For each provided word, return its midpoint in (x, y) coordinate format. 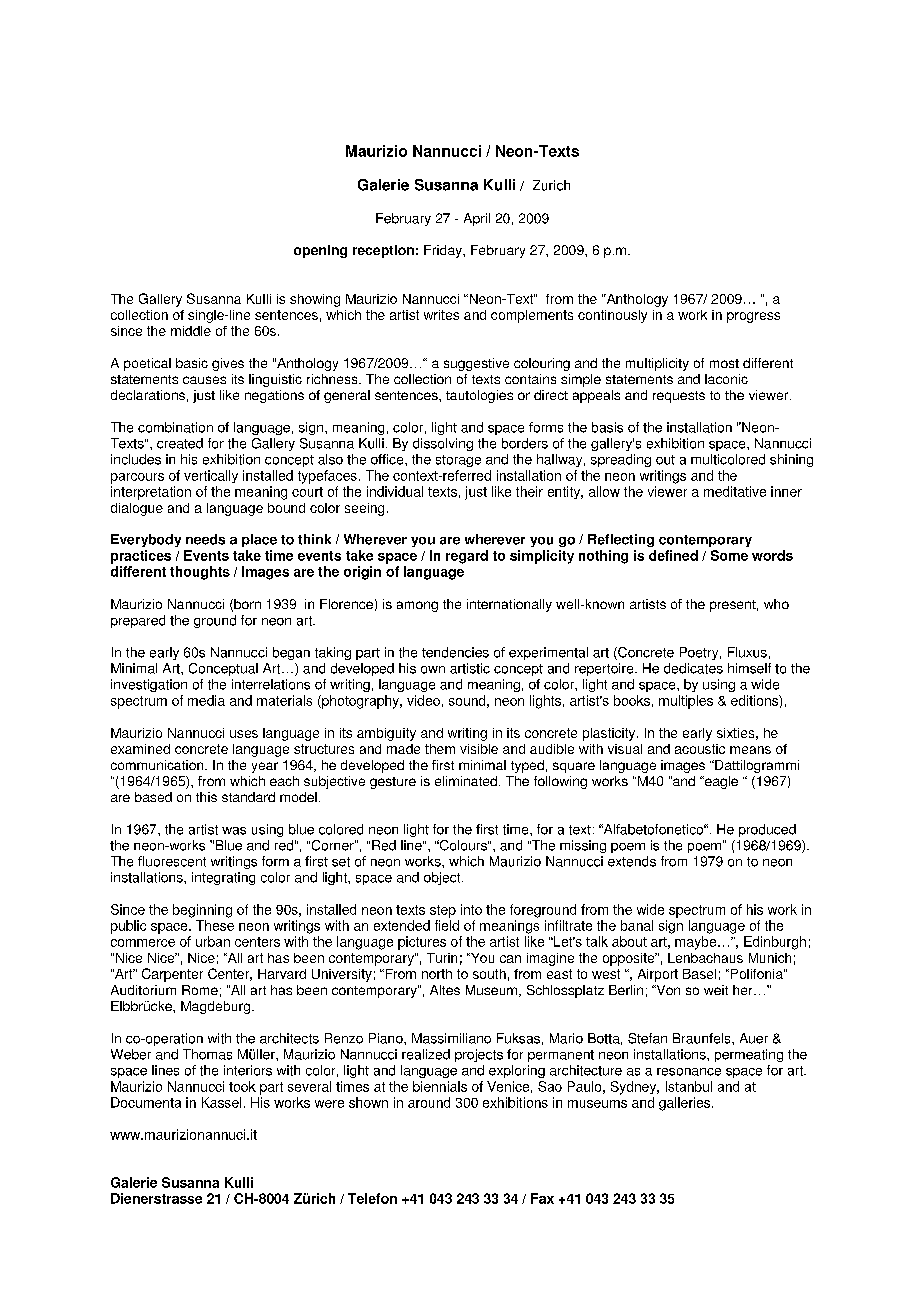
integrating (223, 878)
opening (320, 251)
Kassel (221, 1102)
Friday (444, 251)
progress (753, 317)
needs (205, 539)
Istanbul (689, 1086)
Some (729, 555)
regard (467, 557)
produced (767, 830)
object (443, 878)
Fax (542, 1198)
